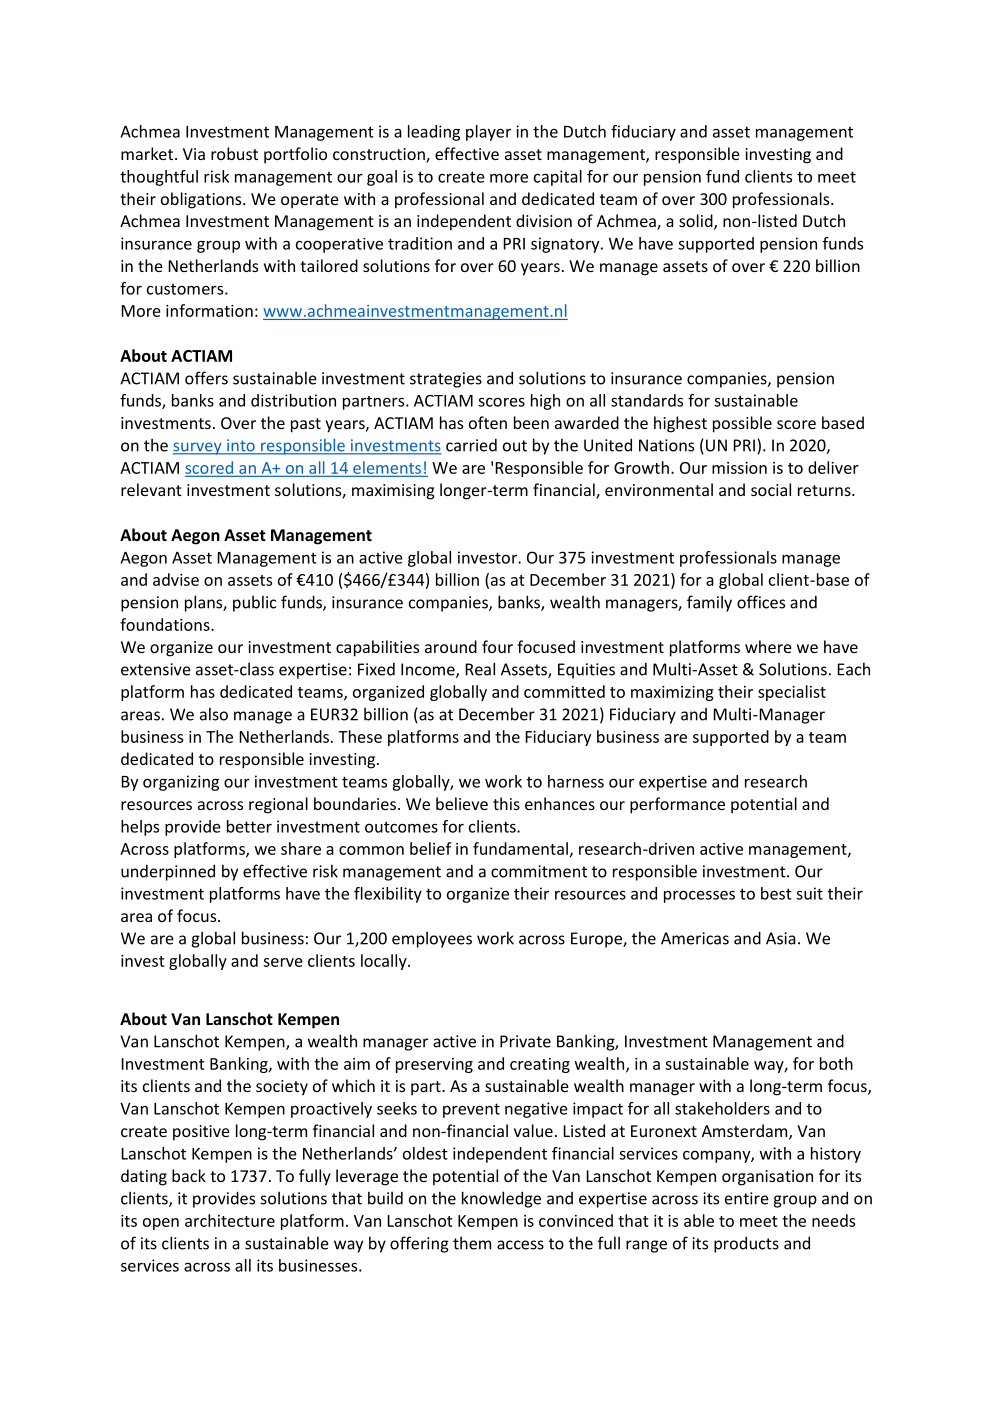  What do you see at coordinates (771, 489) in the screenshot?
I see `social` at bounding box center [771, 489].
